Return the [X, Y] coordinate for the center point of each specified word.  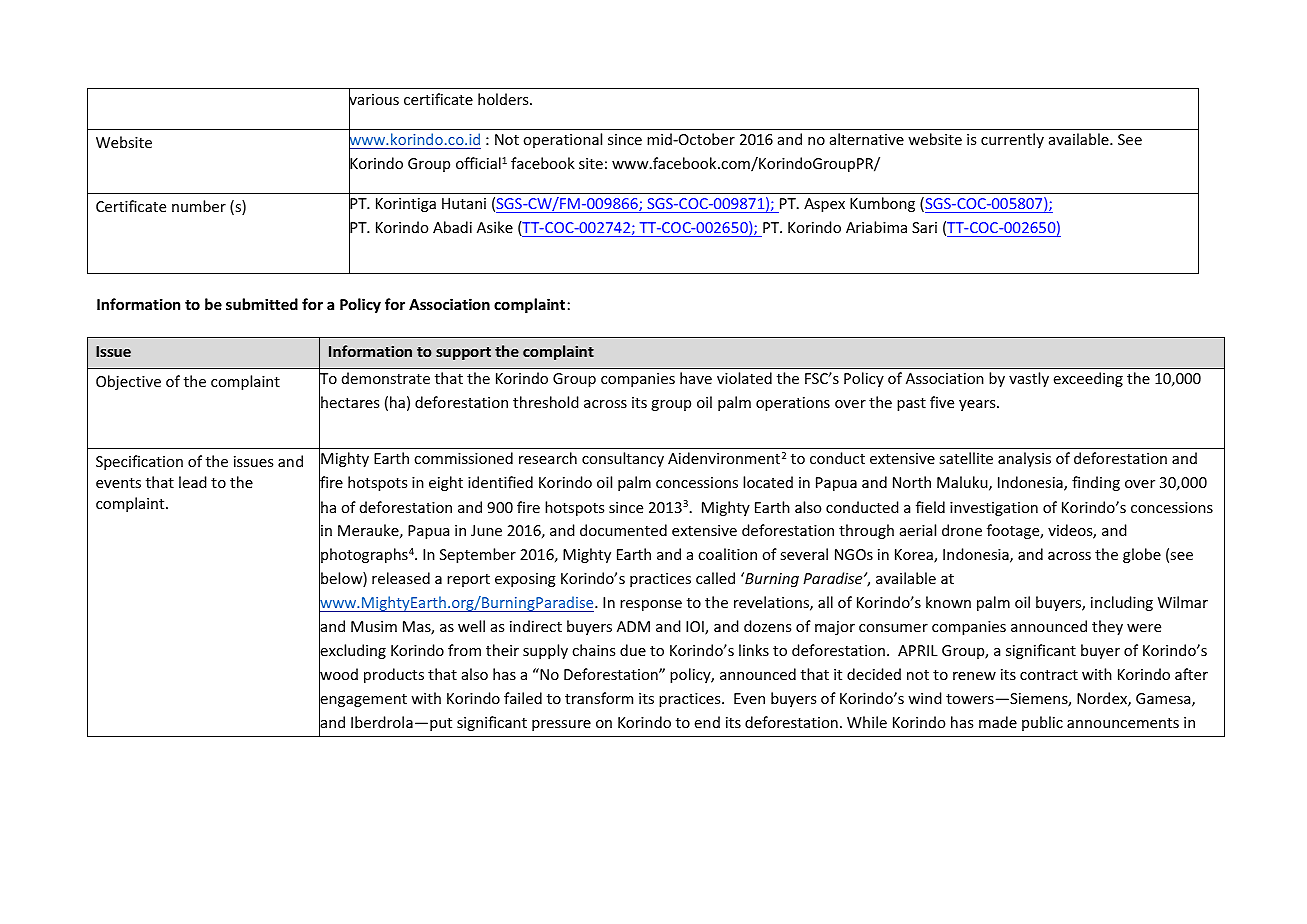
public [1042, 723]
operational [562, 140]
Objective [128, 382]
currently [1012, 140]
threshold [546, 402]
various [374, 100]
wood [338, 674]
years [978, 405]
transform [599, 698]
